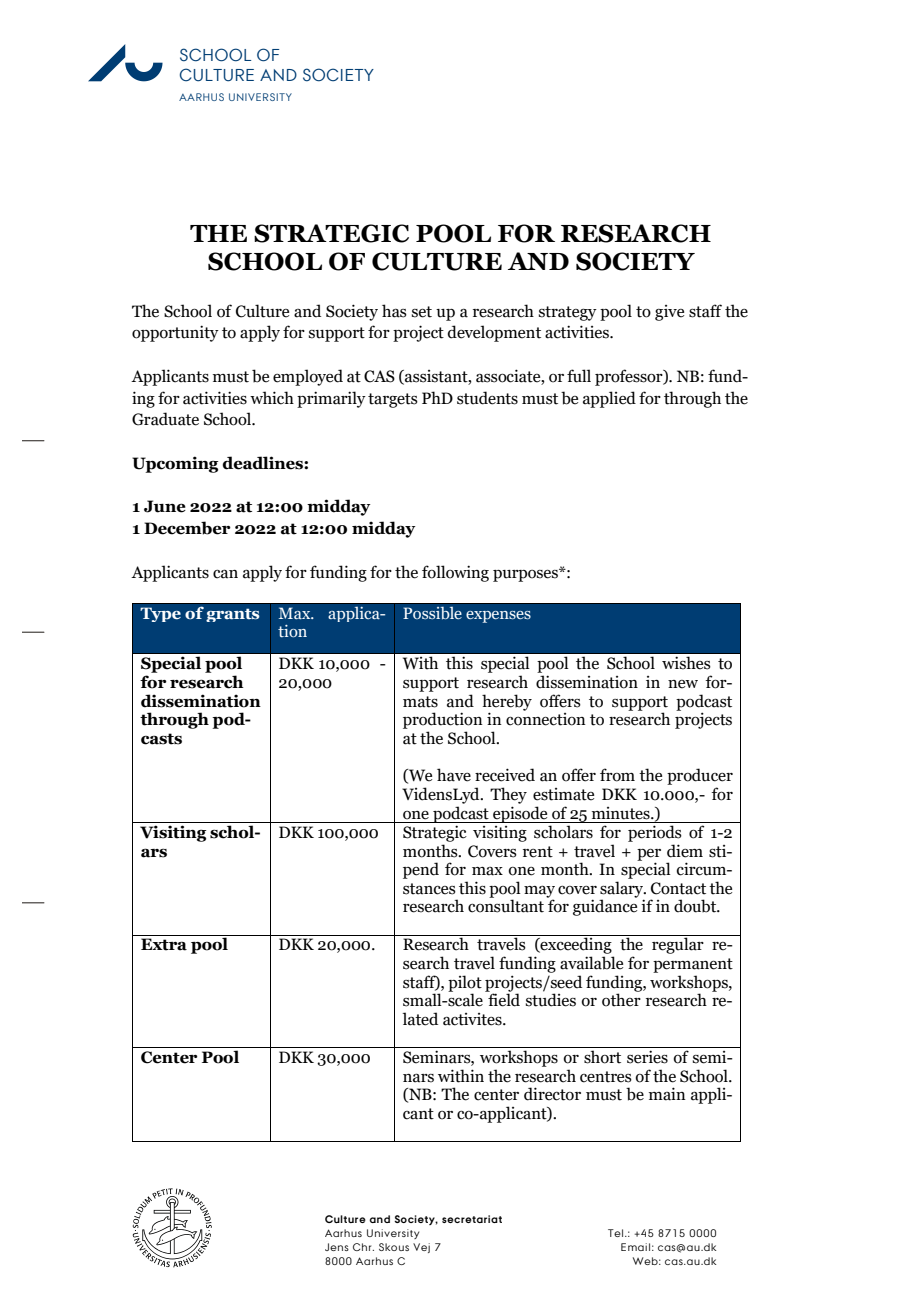  Describe the element at coordinates (617, 775) in the image. I see `from` at that location.
